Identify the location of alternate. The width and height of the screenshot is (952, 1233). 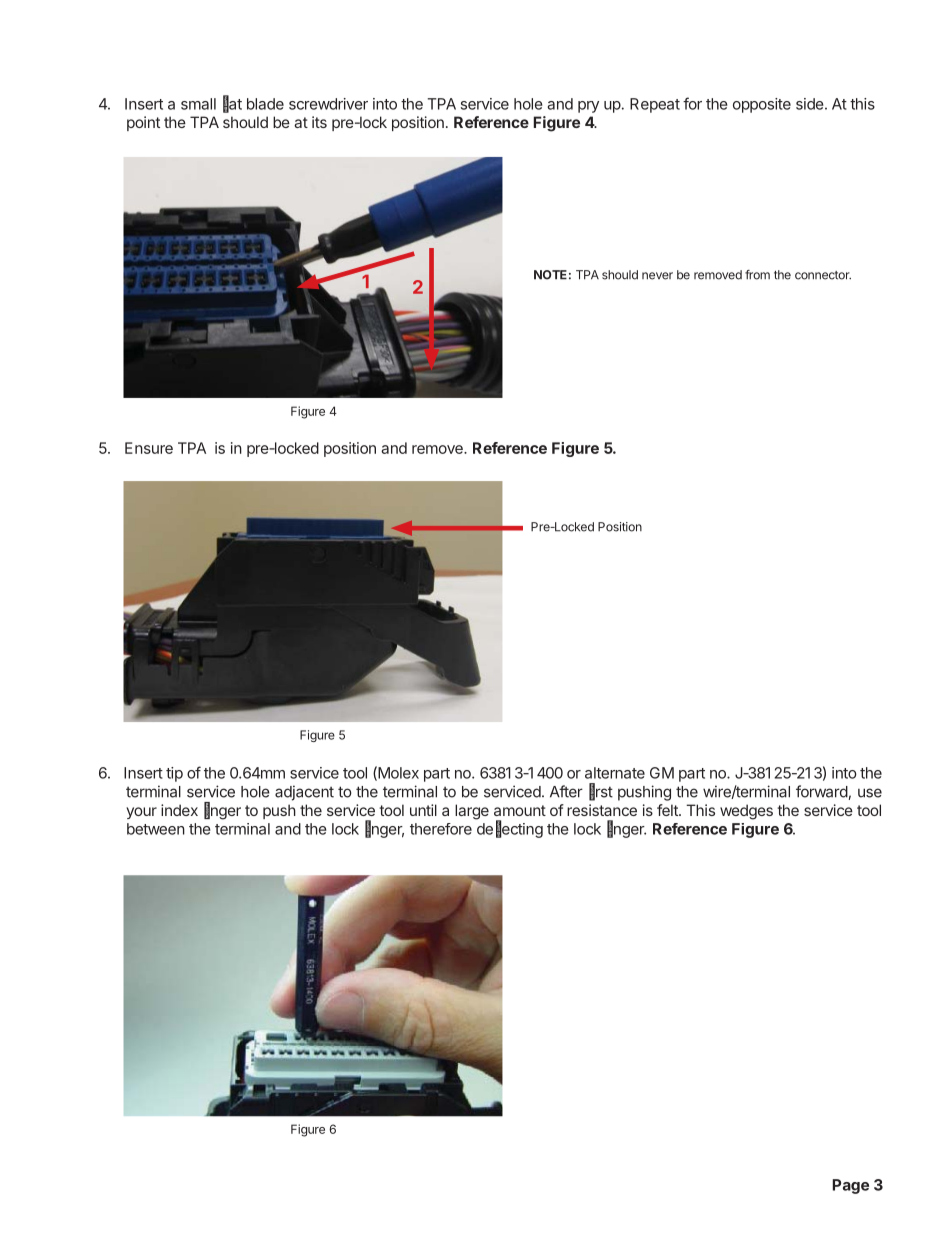
(615, 773).
